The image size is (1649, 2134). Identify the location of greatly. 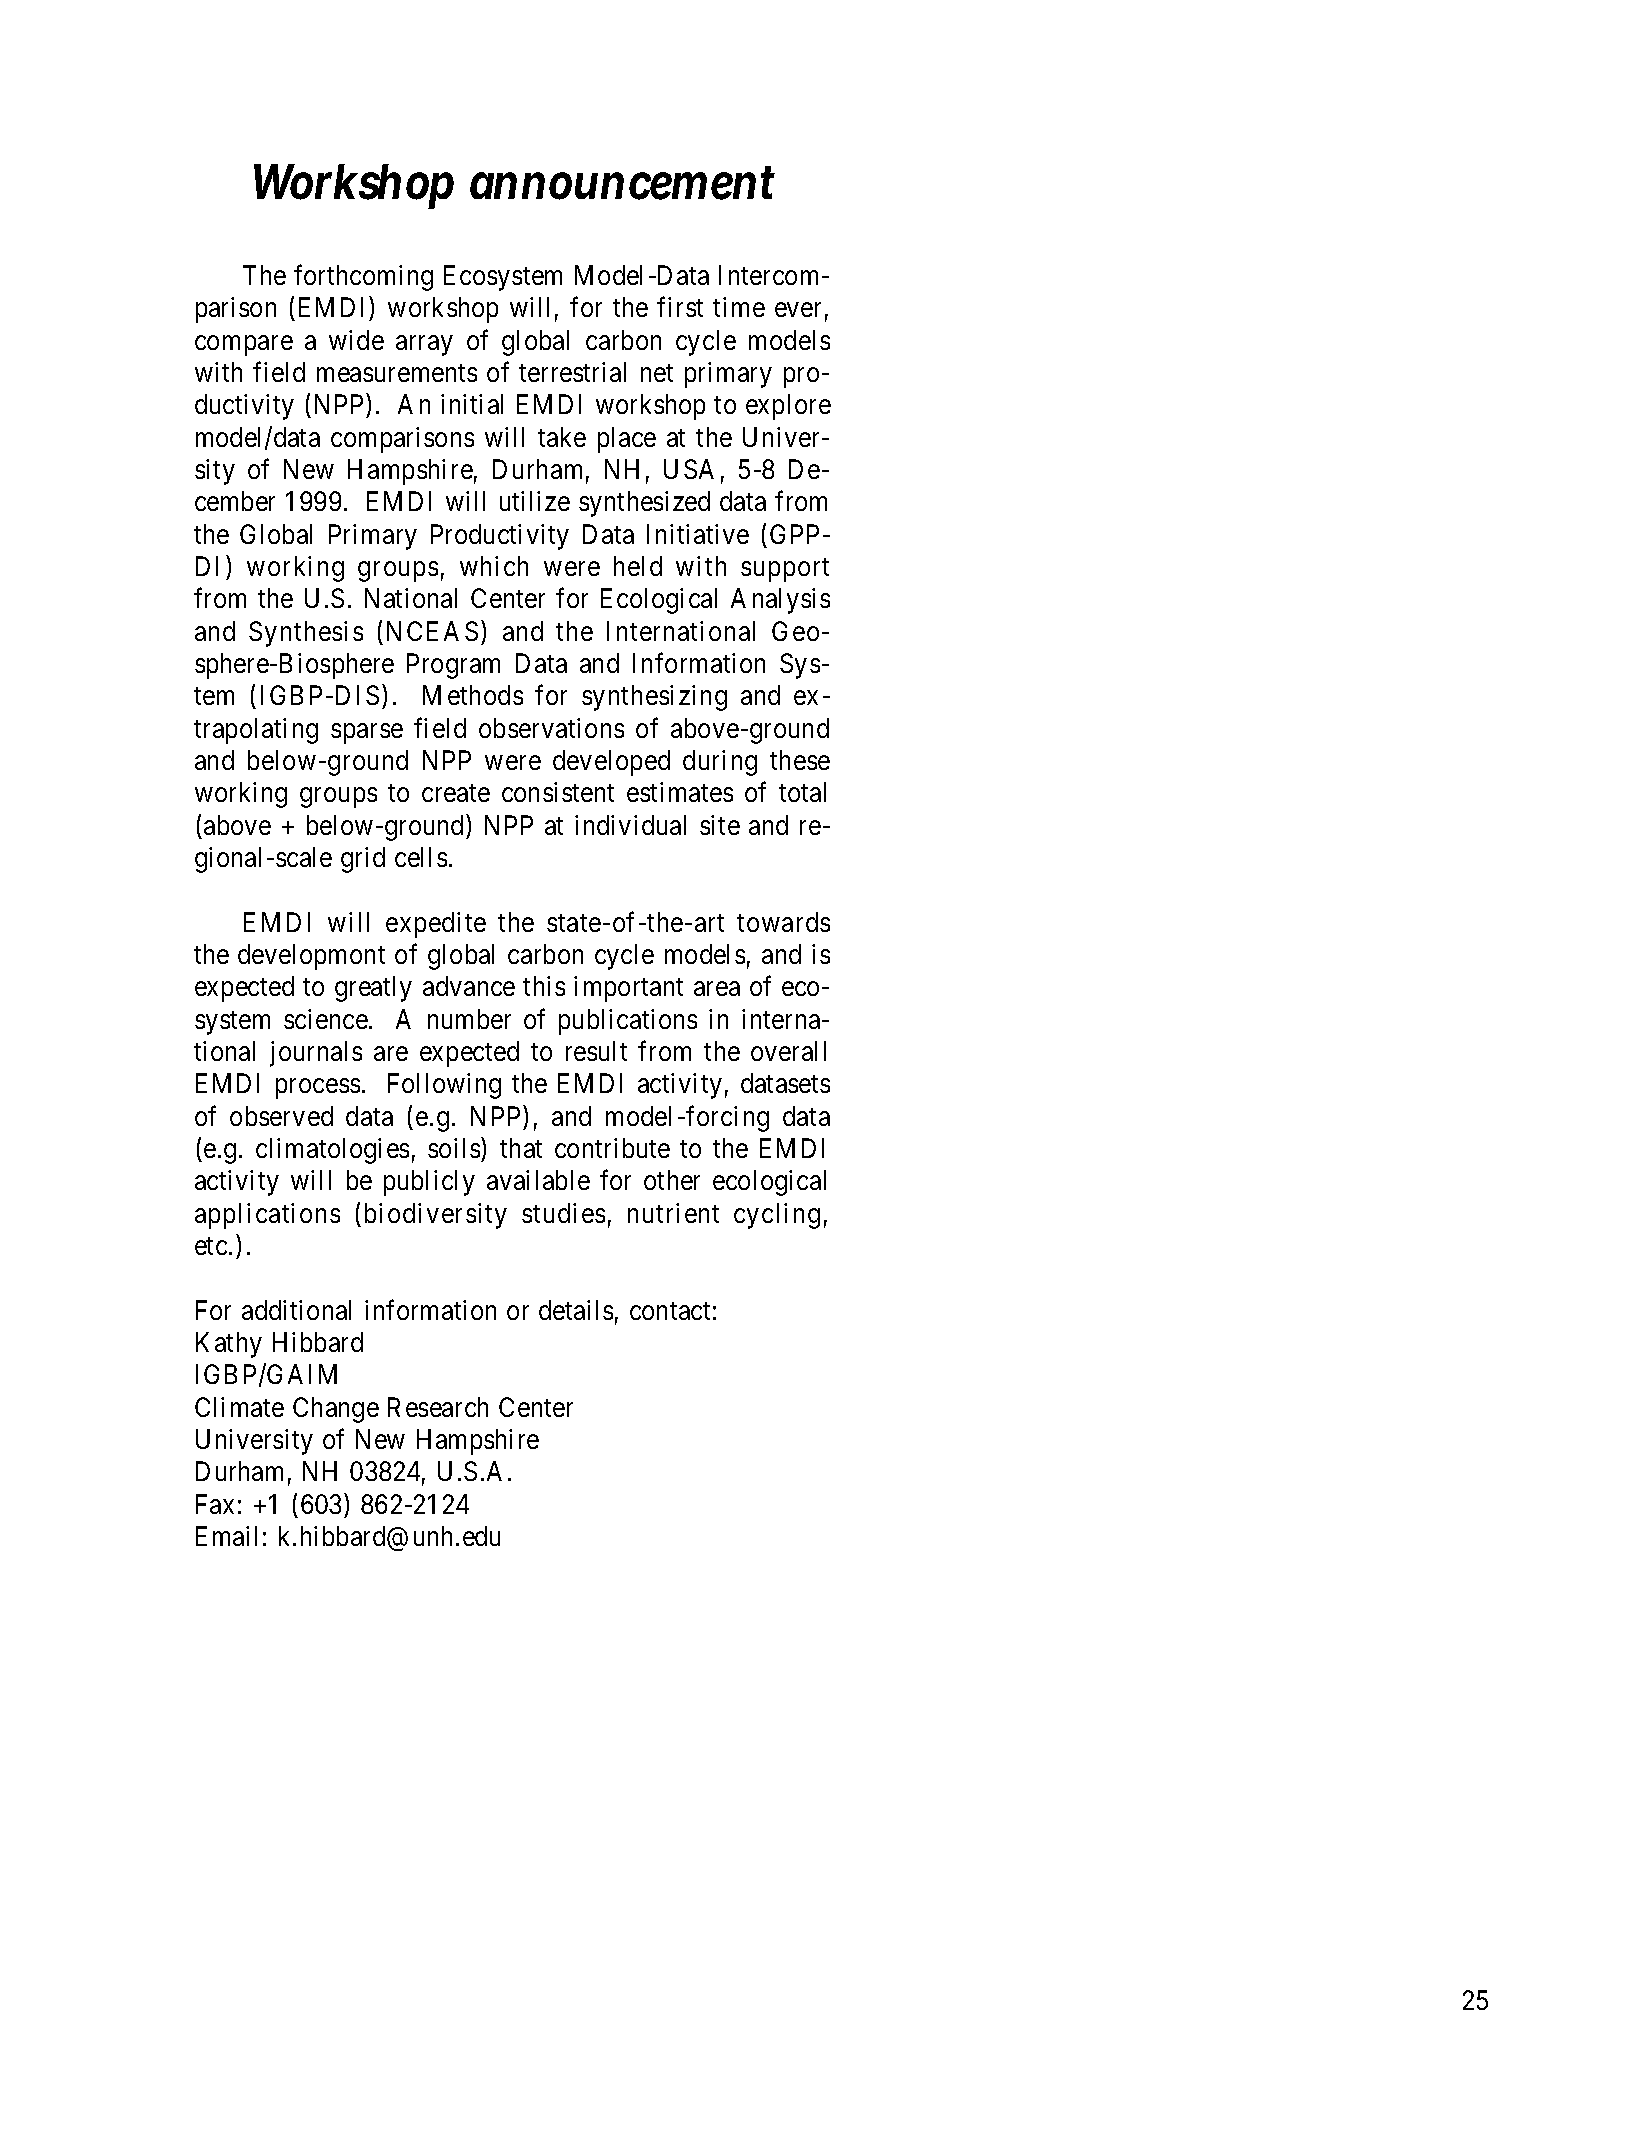
(373, 989).
